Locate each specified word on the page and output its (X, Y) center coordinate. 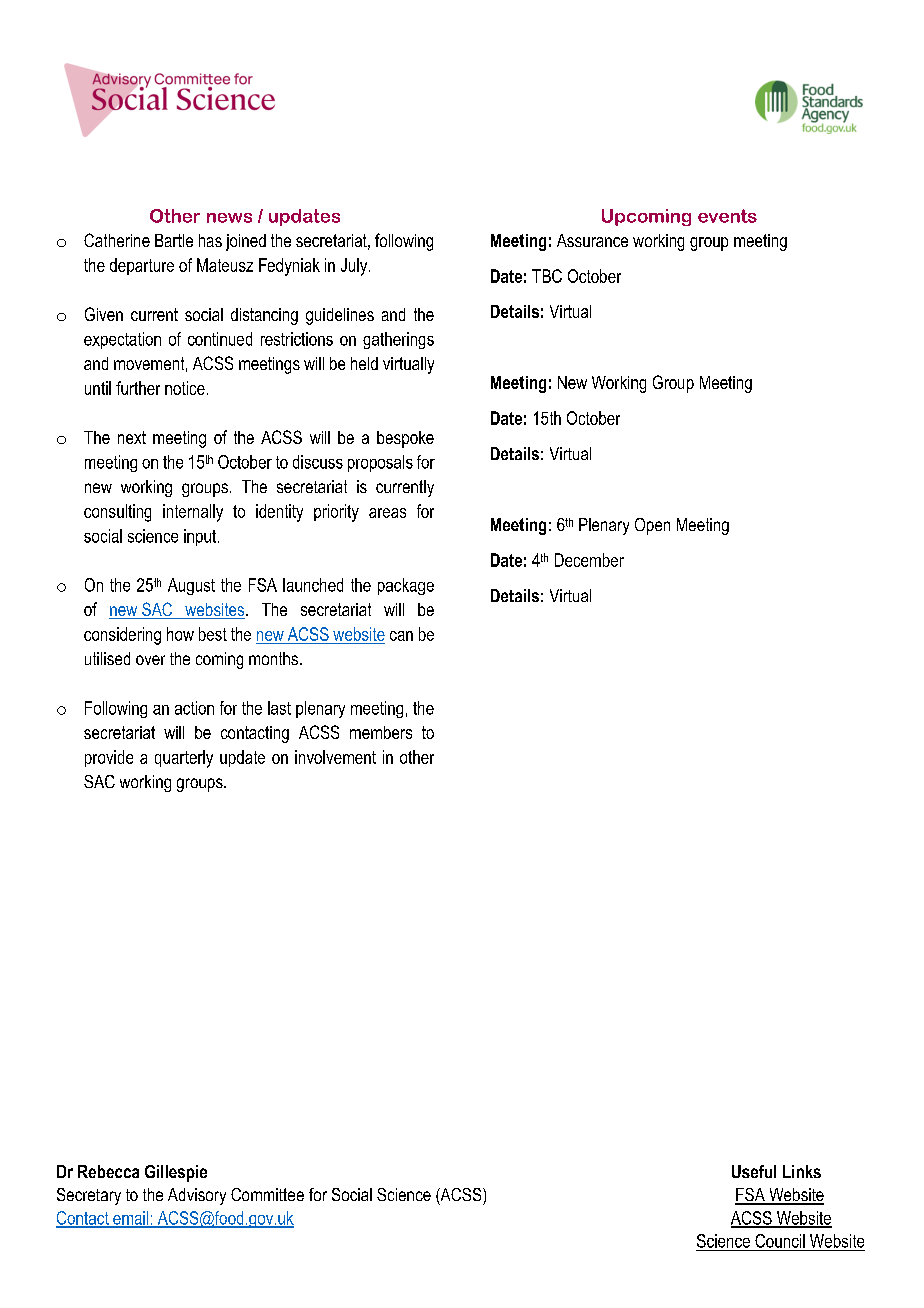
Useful (754, 1171)
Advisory (197, 1196)
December (589, 560)
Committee (267, 1194)
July (355, 267)
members (381, 732)
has (210, 240)
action (194, 708)
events (727, 216)
